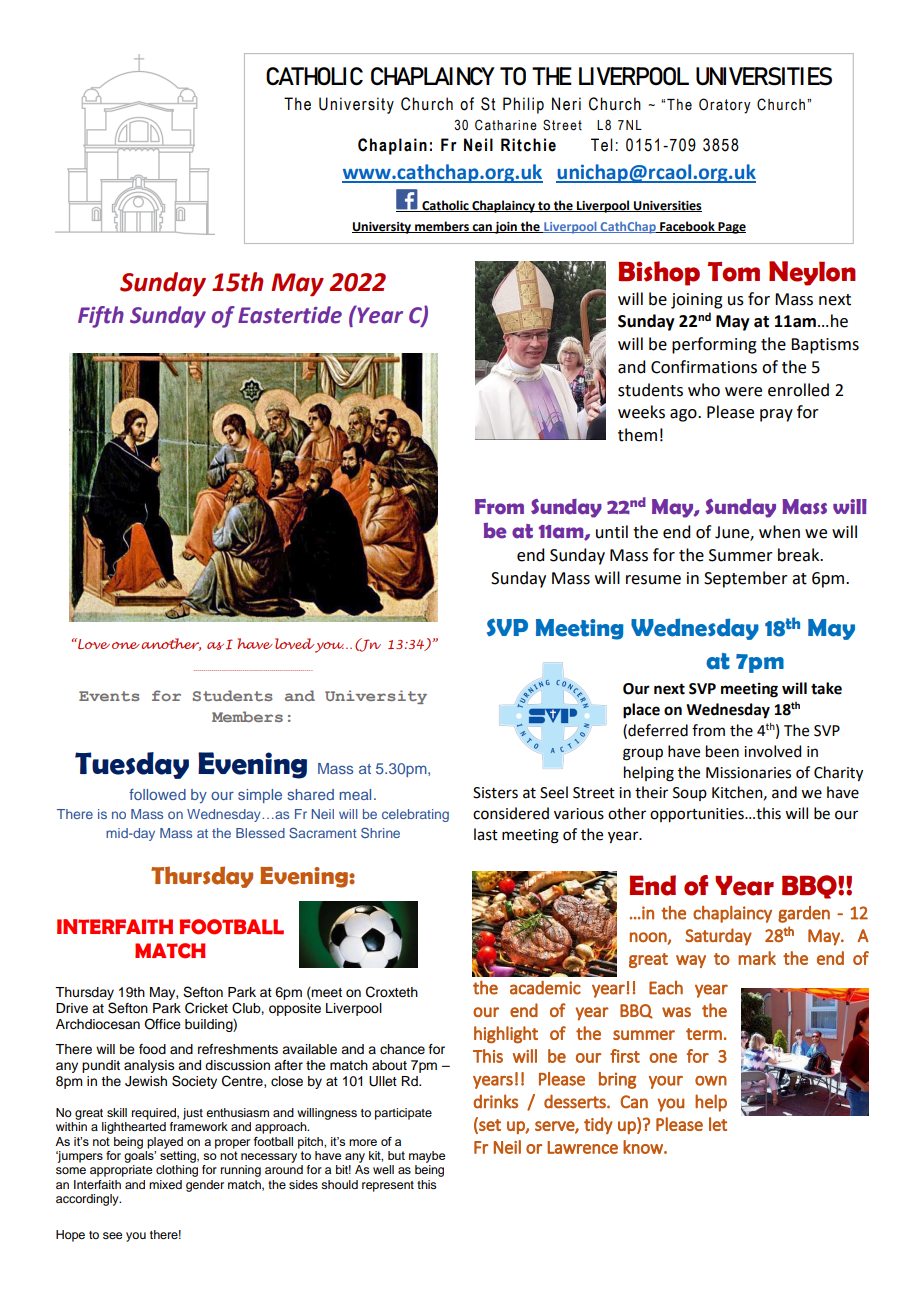 This screenshot has width=924, height=1308. I want to click on take, so click(826, 688).
